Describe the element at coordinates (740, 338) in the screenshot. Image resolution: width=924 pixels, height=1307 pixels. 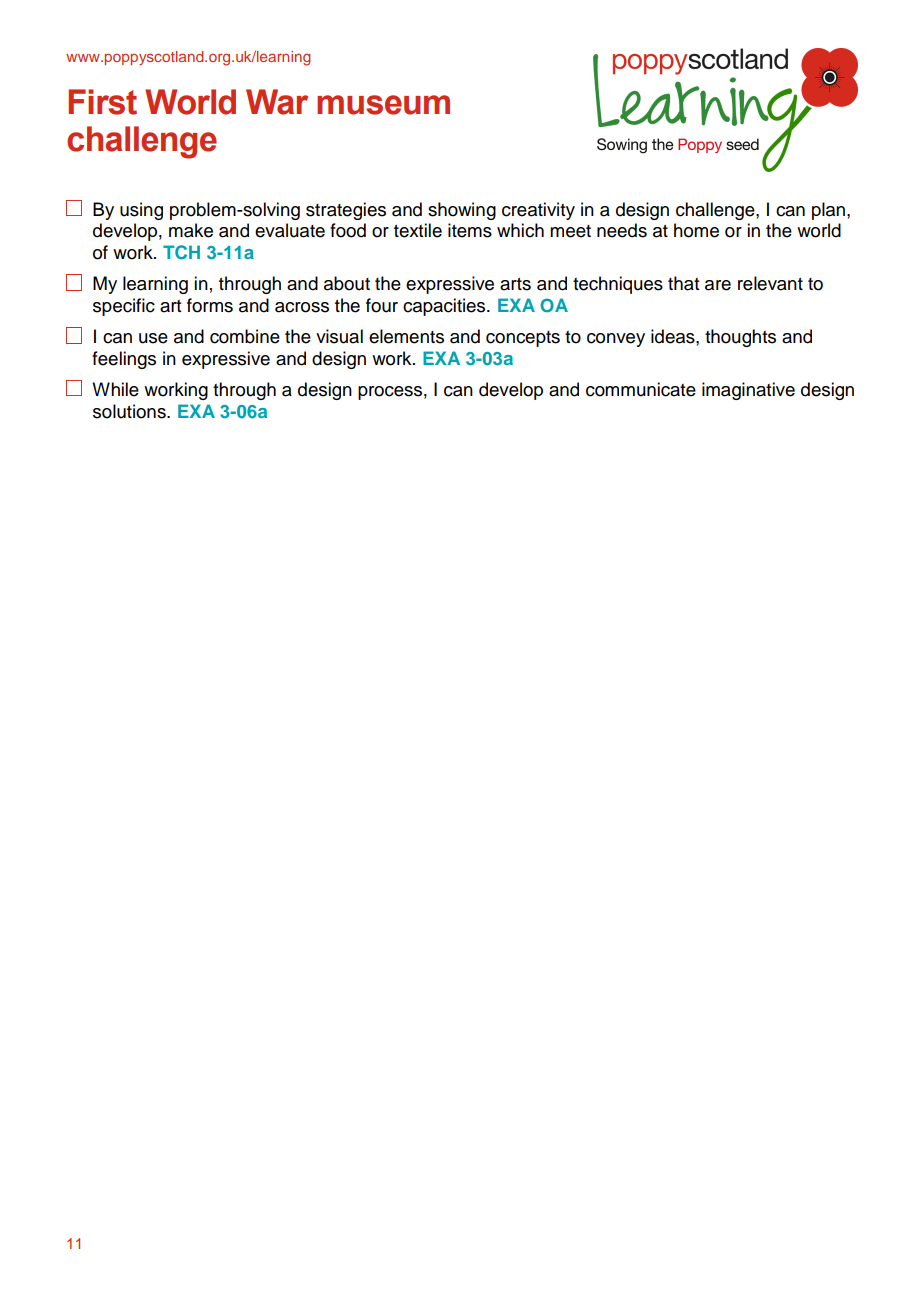
I see `thoughts` at that location.
